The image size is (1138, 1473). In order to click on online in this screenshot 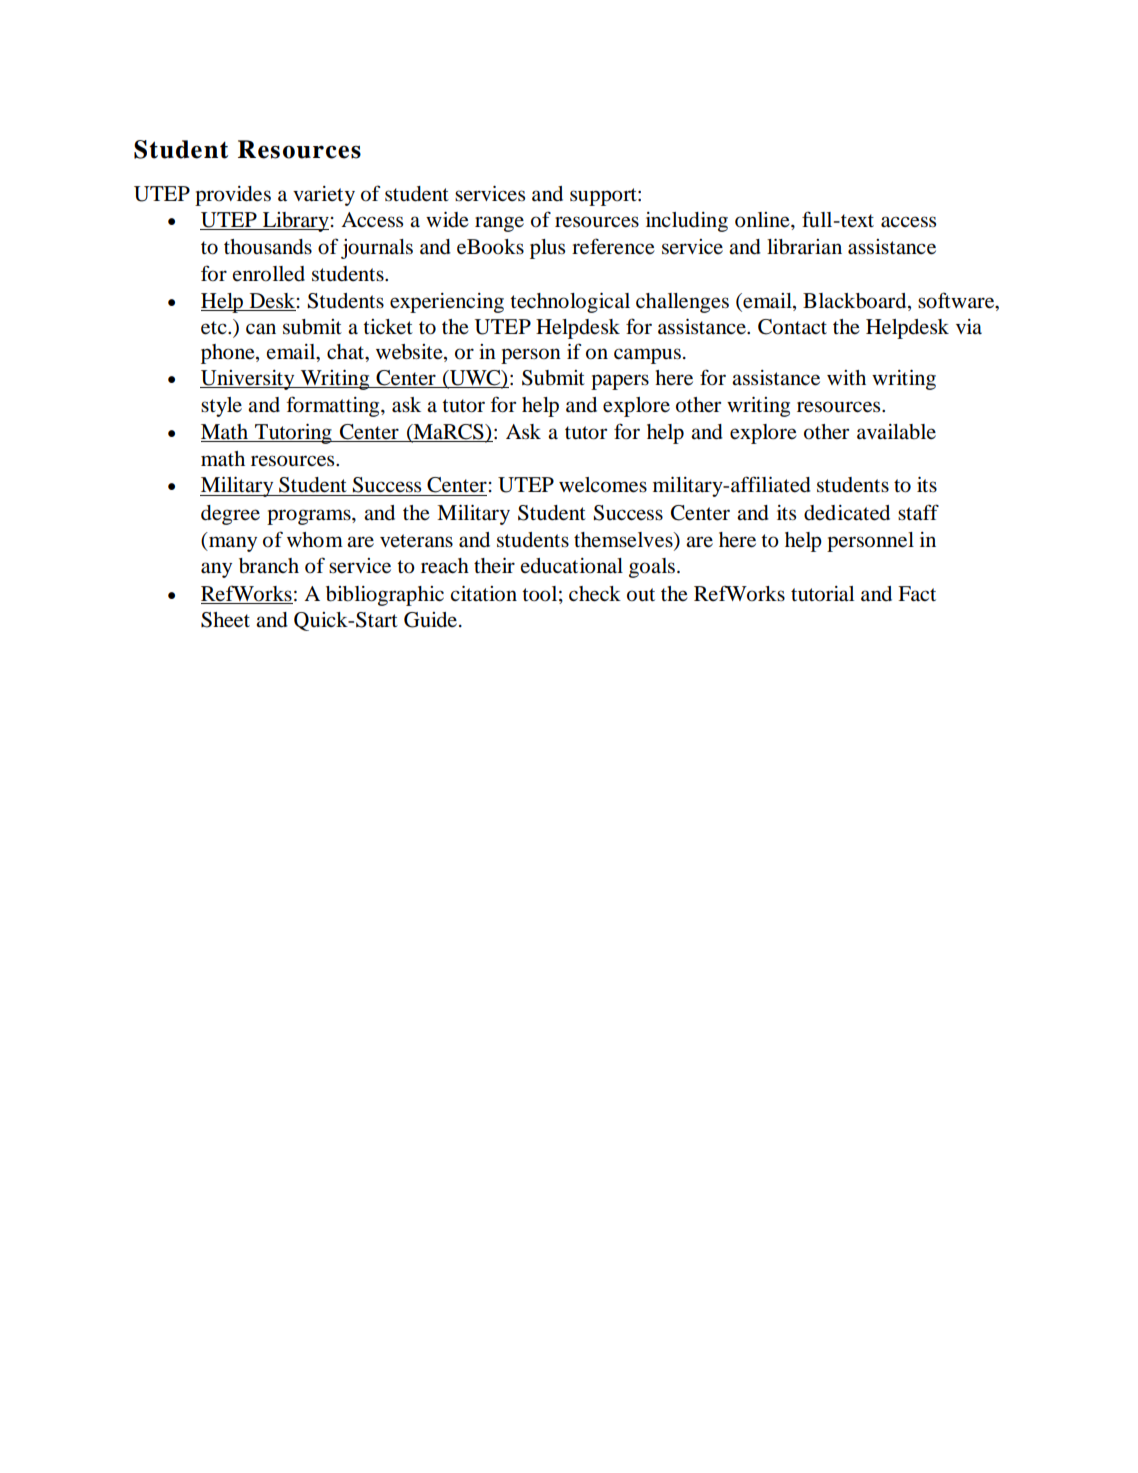, I will do `click(763, 220)`.
